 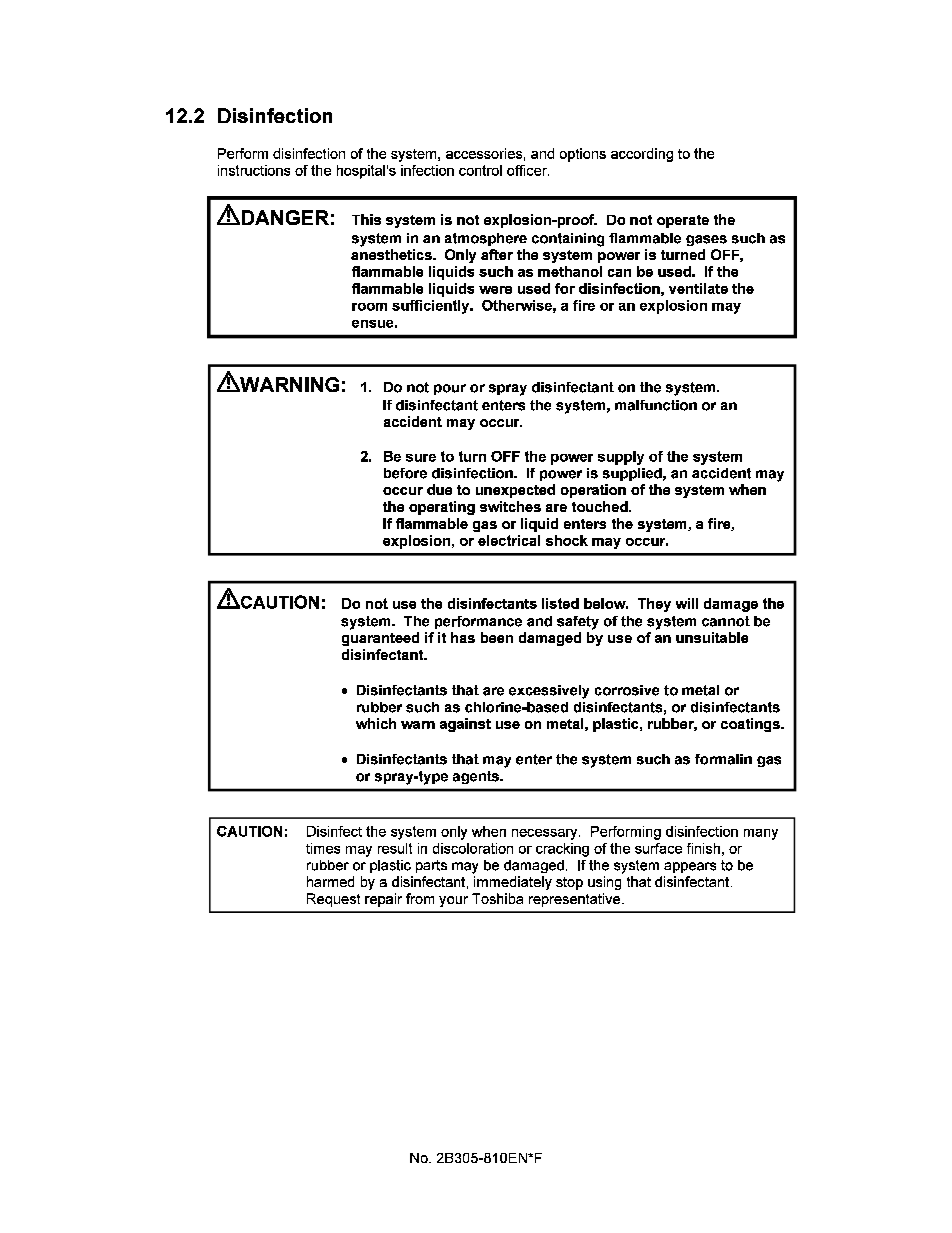 What do you see at coordinates (513, 883) in the screenshot?
I see `immediately` at bounding box center [513, 883].
